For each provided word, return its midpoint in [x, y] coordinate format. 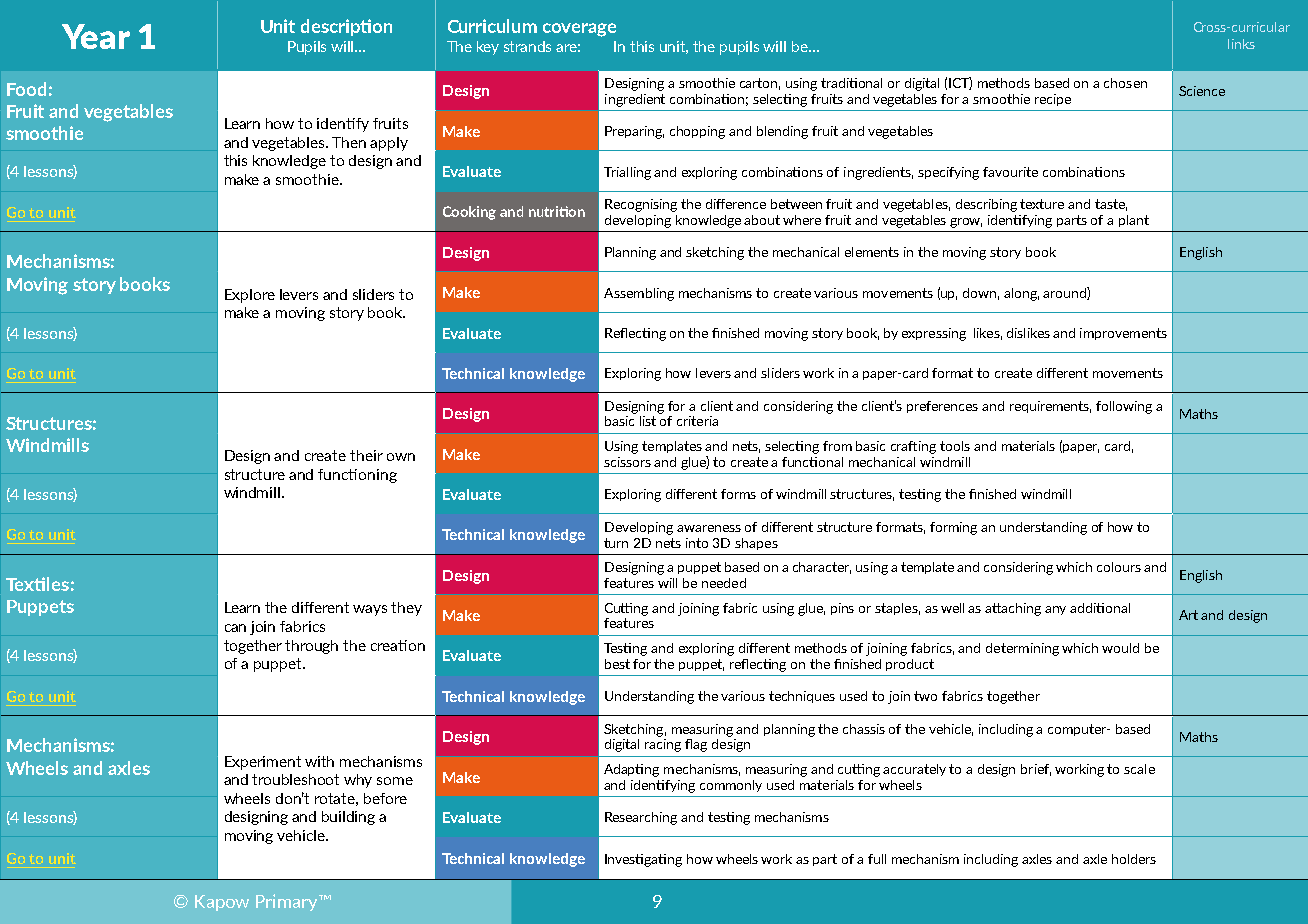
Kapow [222, 903]
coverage [579, 30]
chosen [1125, 83]
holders [1134, 859]
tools [955, 446]
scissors [627, 462]
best [617, 664]
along [1021, 294]
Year [96, 36]
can [235, 628]
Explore [250, 296]
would [1120, 648]
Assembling [639, 294]
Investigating [643, 860]
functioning [357, 476]
